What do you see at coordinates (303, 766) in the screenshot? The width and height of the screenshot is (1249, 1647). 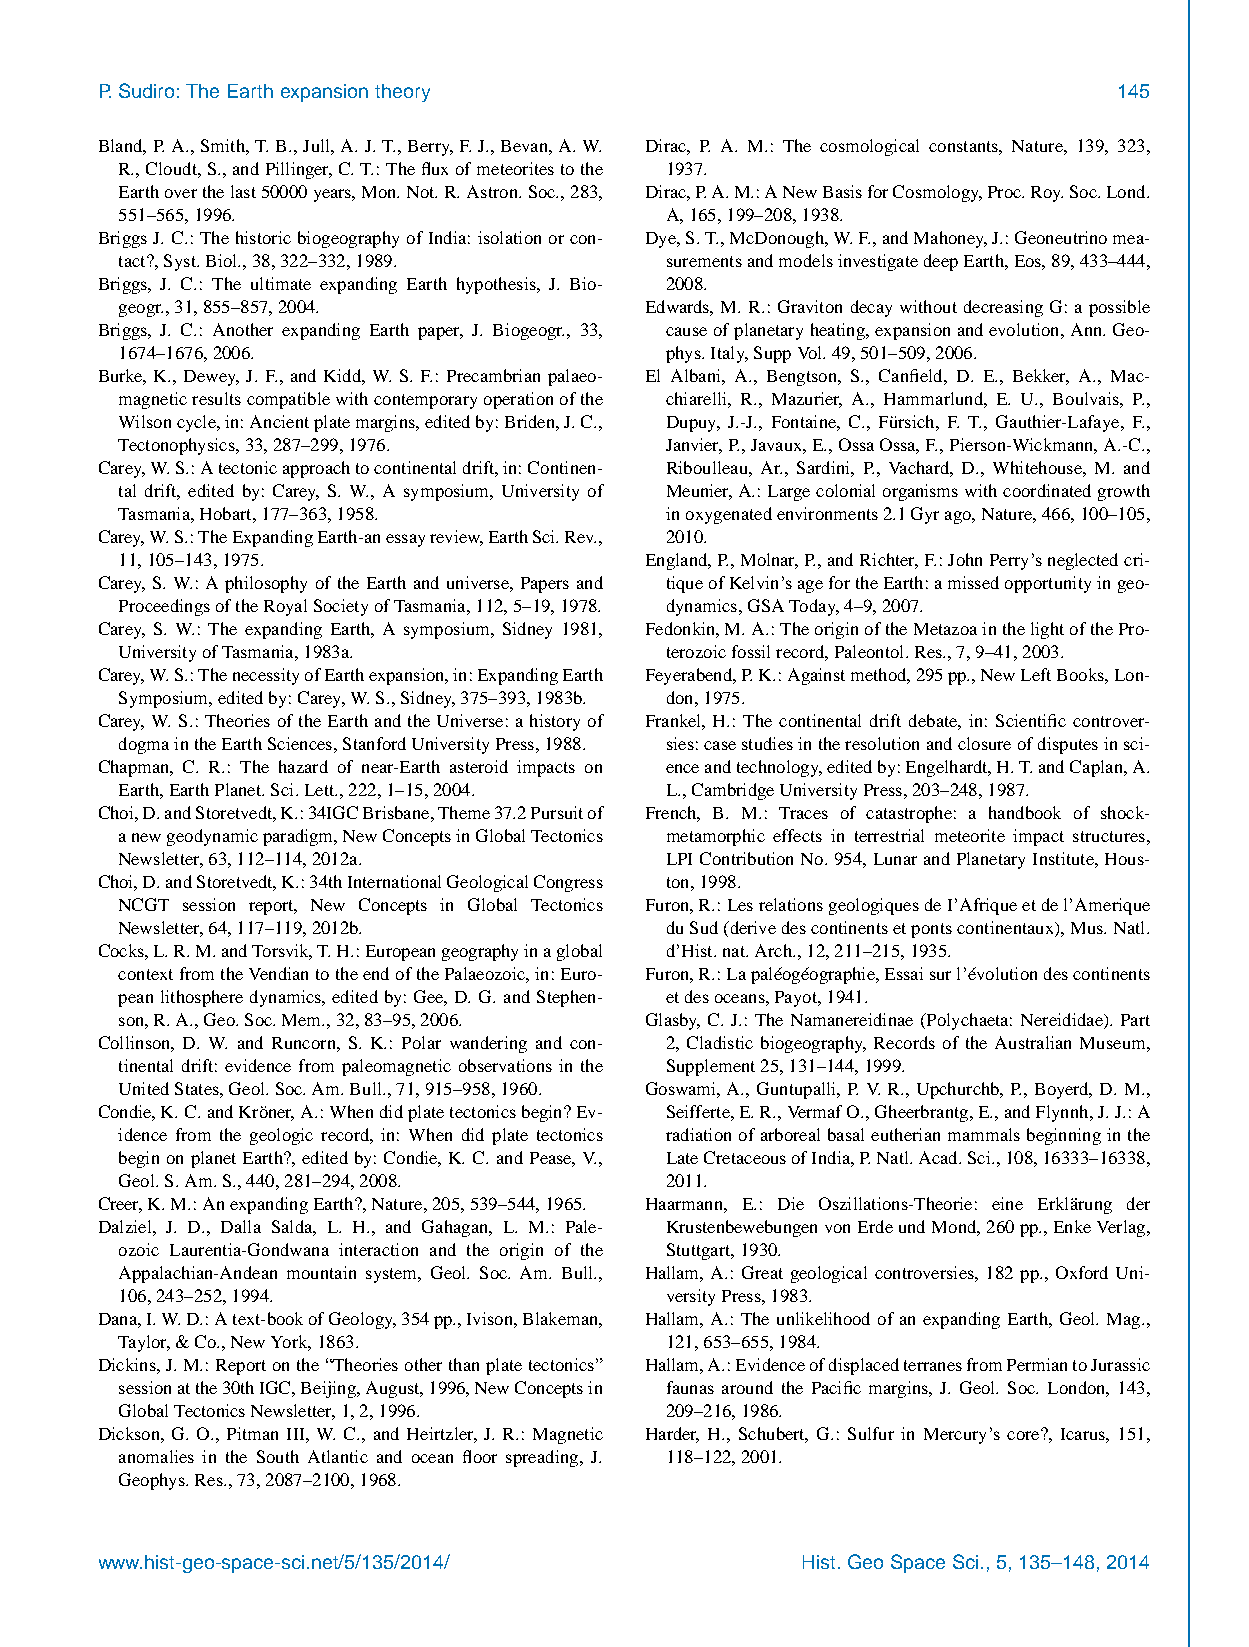 I see `hazard` at bounding box center [303, 766].
